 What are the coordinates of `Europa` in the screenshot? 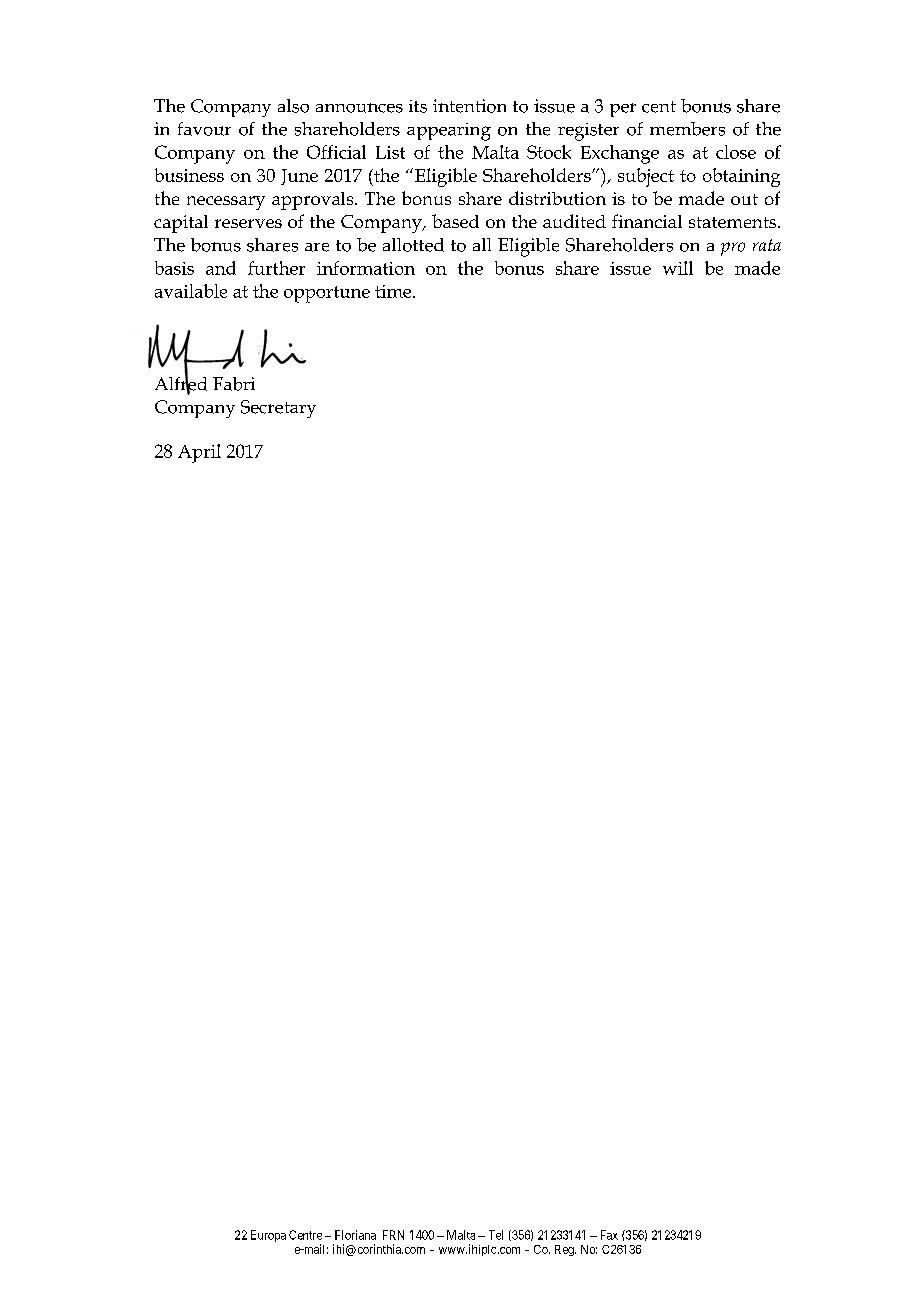 It's located at (268, 1236).
